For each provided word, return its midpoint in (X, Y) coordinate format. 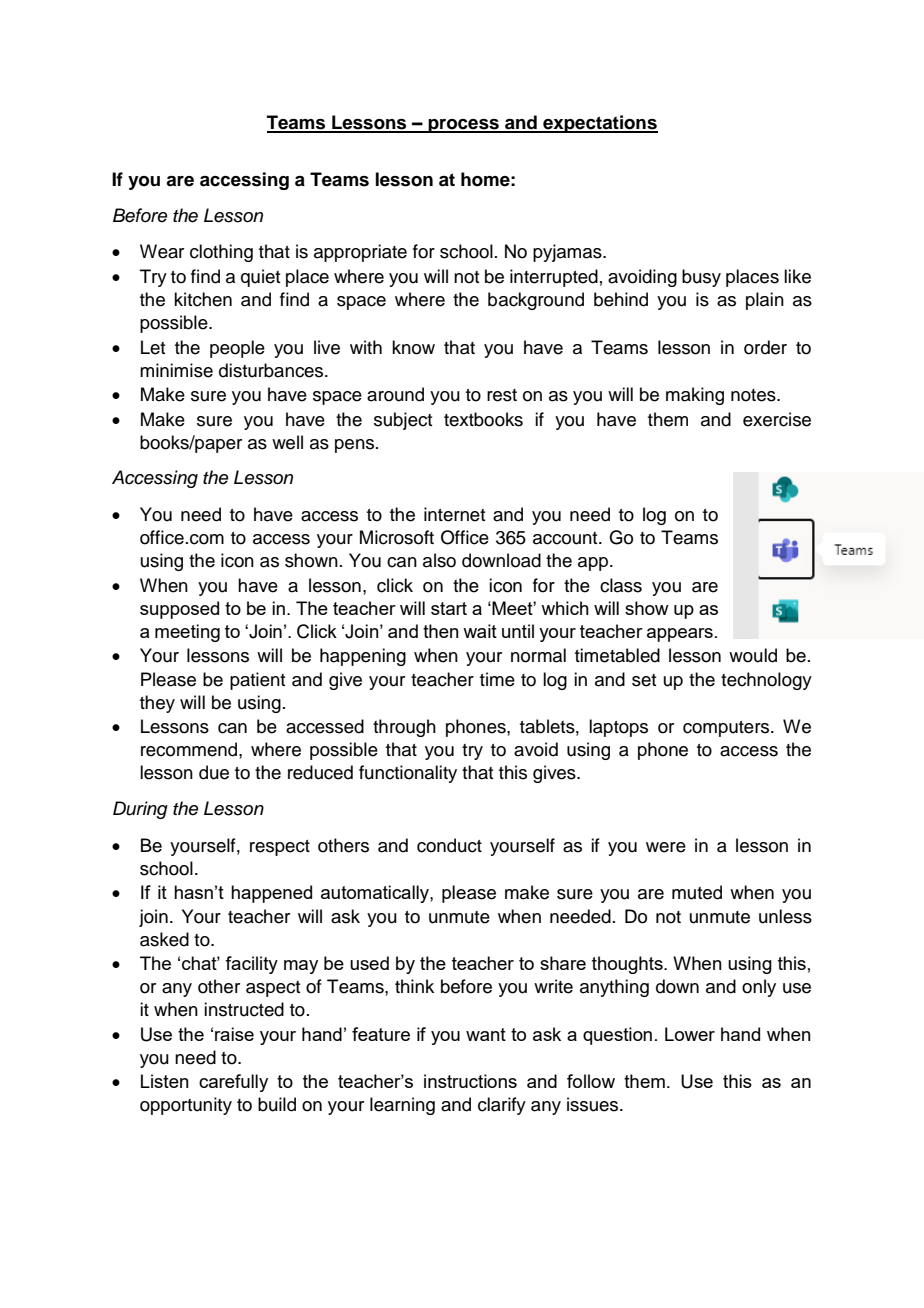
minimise (176, 370)
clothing (221, 253)
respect (280, 848)
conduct (449, 845)
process (464, 126)
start (449, 608)
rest (502, 395)
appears (680, 635)
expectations (599, 124)
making (695, 396)
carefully (233, 1083)
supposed (179, 610)
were (666, 847)
